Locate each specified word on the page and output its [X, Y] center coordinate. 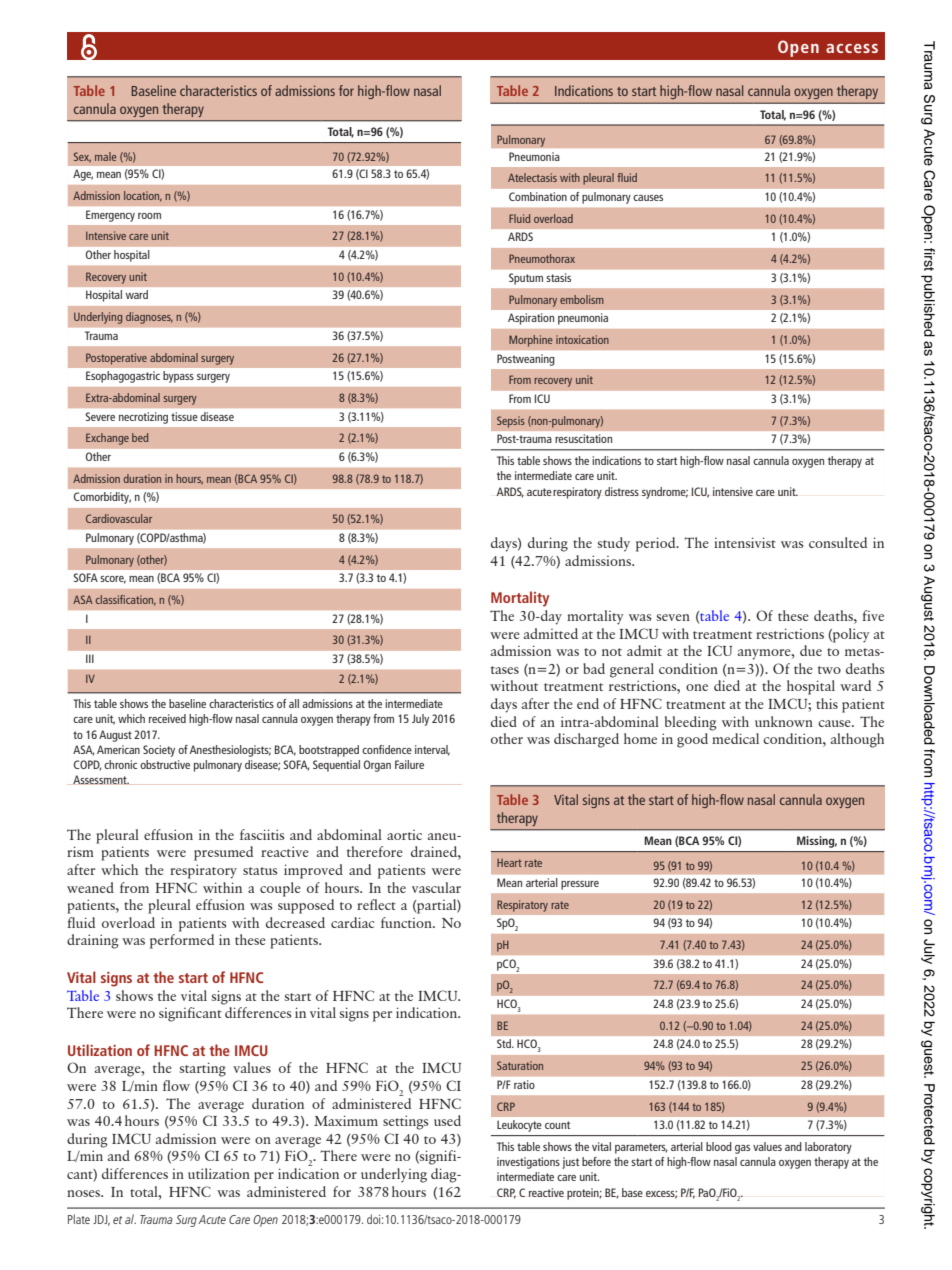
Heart [509, 863]
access [852, 48]
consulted [838, 542]
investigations [528, 1163]
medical [735, 738]
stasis [558, 277]
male [106, 156]
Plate [79, 1219]
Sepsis [511, 422]
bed [140, 437]
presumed [223, 853]
